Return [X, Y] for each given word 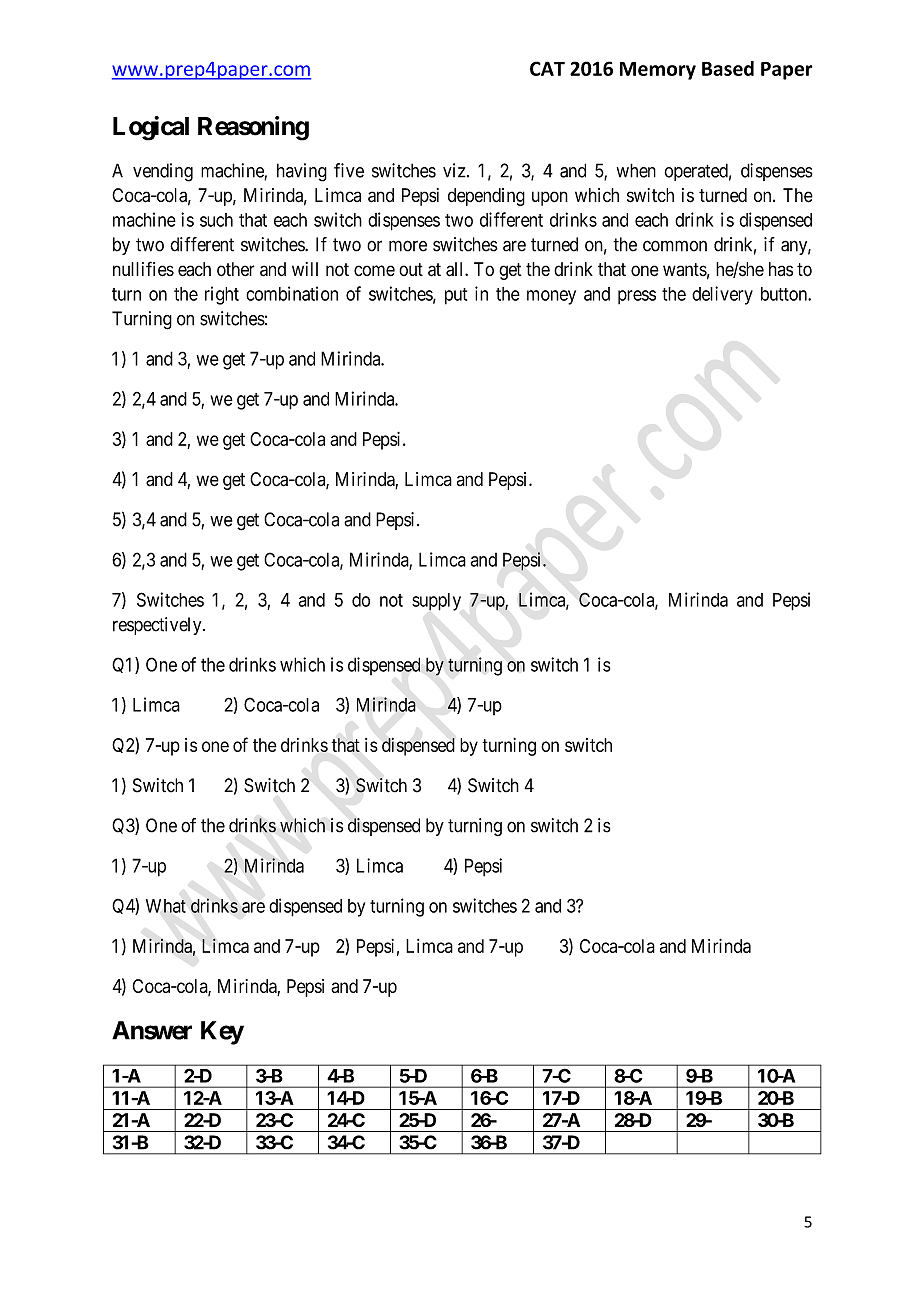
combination [292, 293]
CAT [547, 68]
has [781, 269]
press [637, 297]
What [166, 906]
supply [436, 602]
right [222, 295]
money [551, 297]
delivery [722, 295]
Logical [151, 128]
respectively [158, 626]
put [456, 296]
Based [728, 68]
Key [222, 1033]
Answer [152, 1030]
